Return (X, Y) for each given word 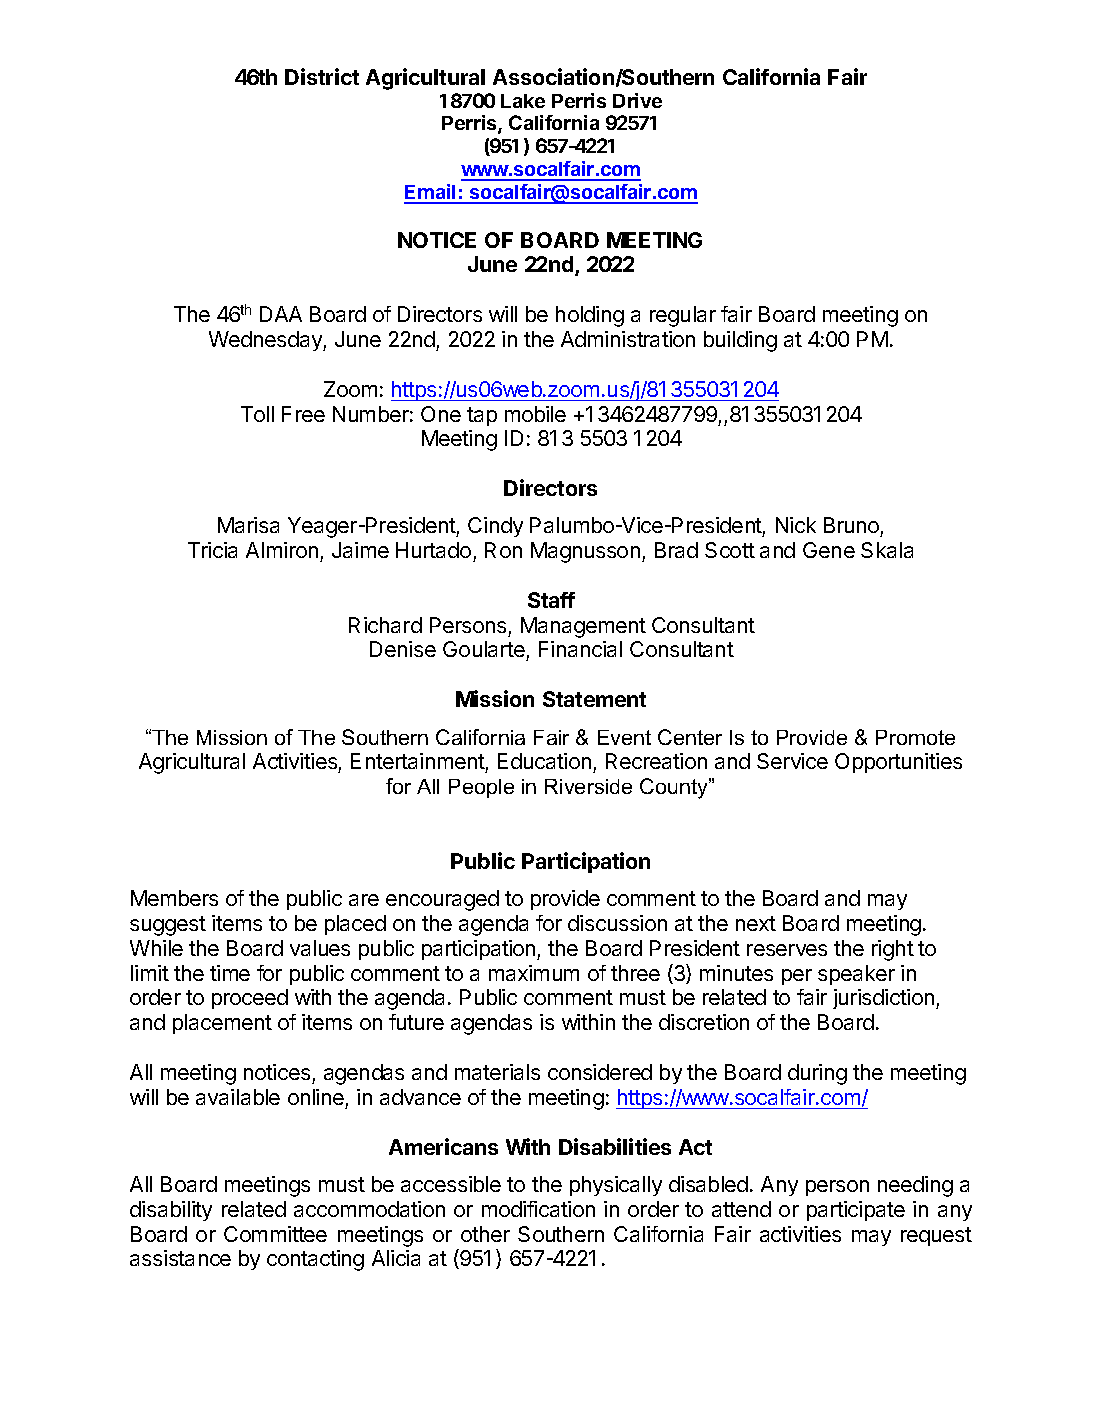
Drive (637, 100)
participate (856, 1211)
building (740, 341)
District (322, 76)
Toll (257, 414)
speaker (856, 975)
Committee (275, 1234)
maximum (534, 973)
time (230, 973)
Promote (915, 737)
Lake (523, 101)
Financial (580, 649)
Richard (385, 625)
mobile (535, 414)
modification (538, 1209)
